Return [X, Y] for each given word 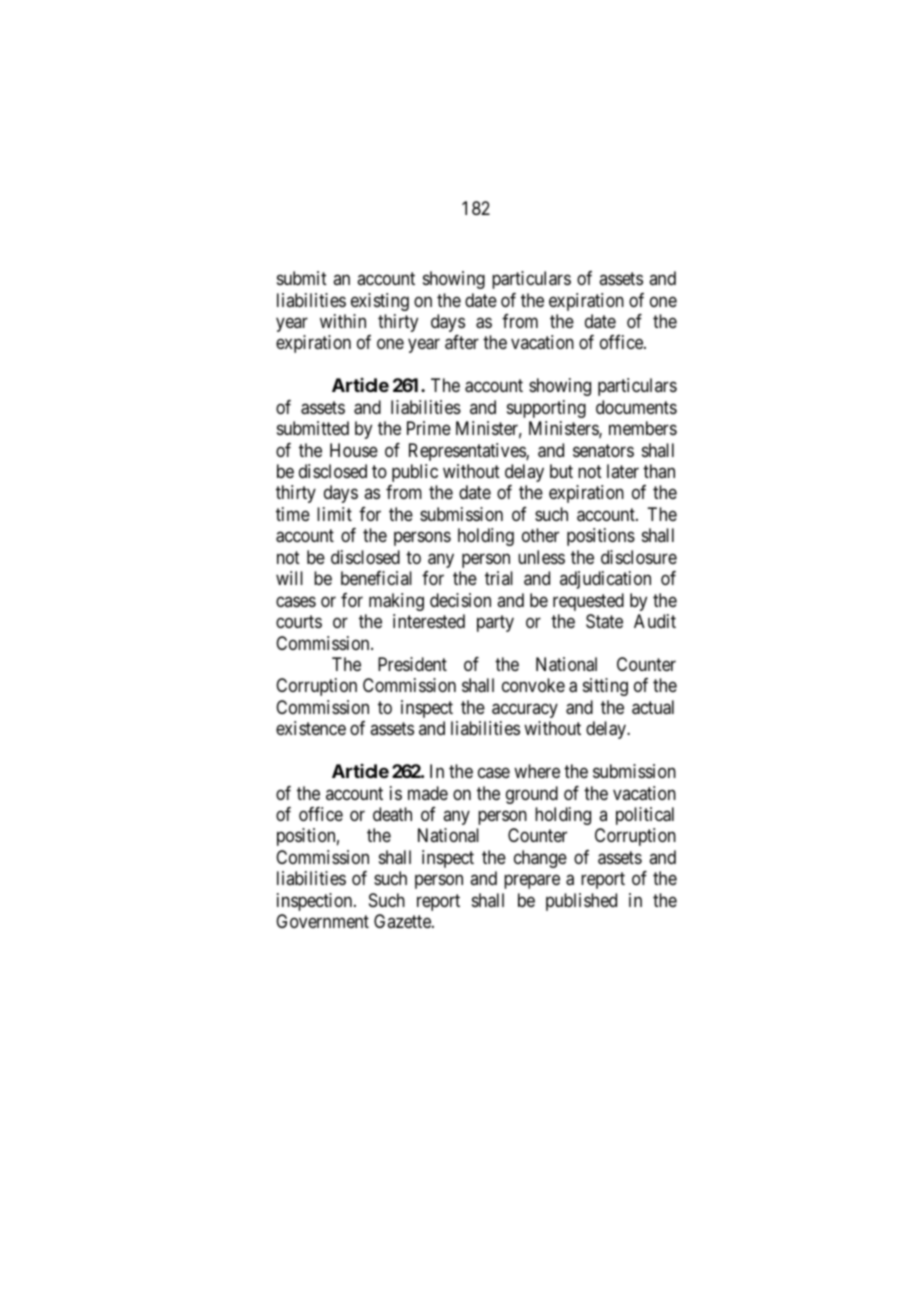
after [462, 342]
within [343, 321]
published [581, 902]
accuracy [525, 710]
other [540, 535]
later [623, 471]
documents [636, 407]
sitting [605, 687]
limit [334, 514]
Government [322, 921]
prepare [532, 882]
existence [311, 728]
